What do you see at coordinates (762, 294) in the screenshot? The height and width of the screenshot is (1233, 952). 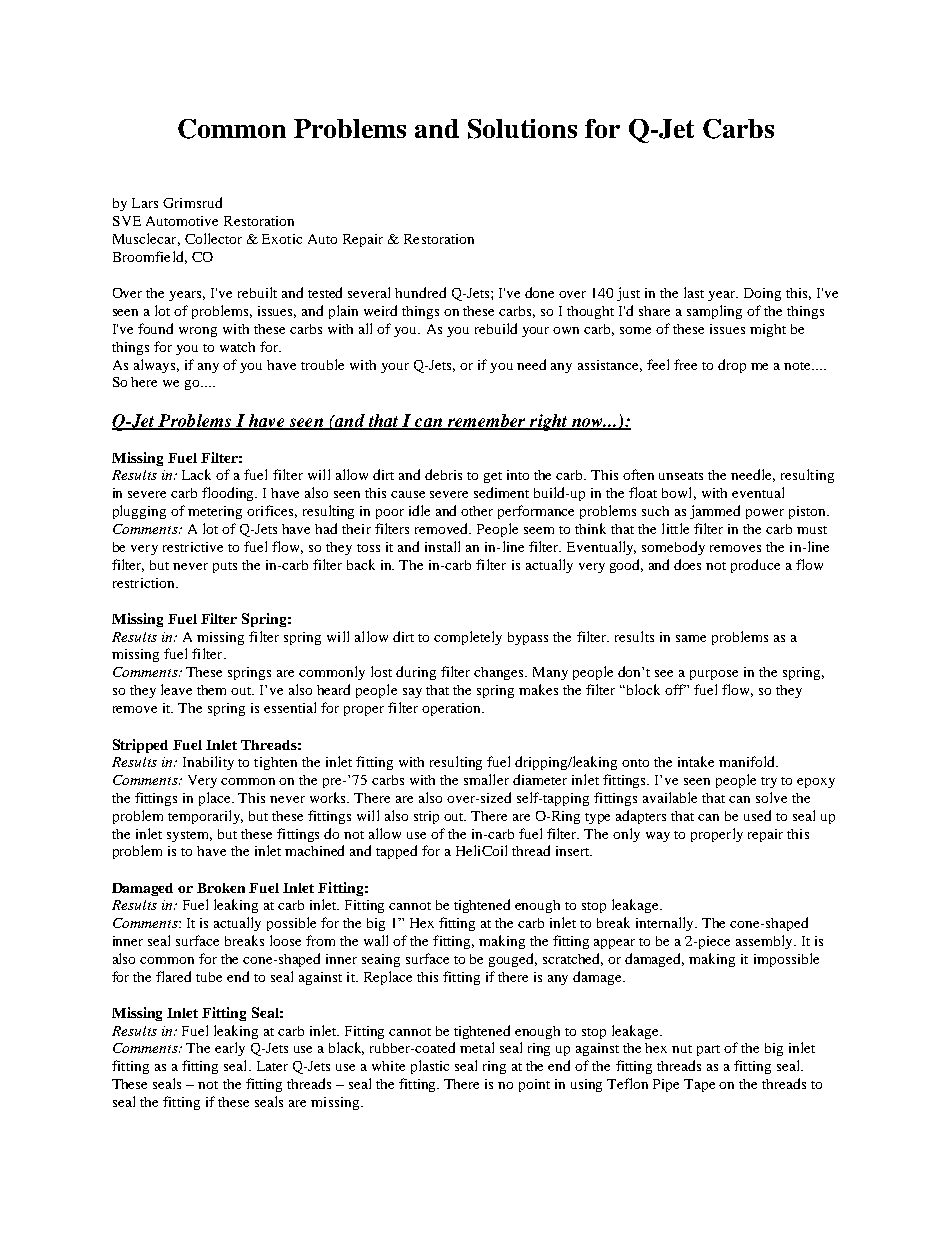 I see `Doing` at bounding box center [762, 294].
